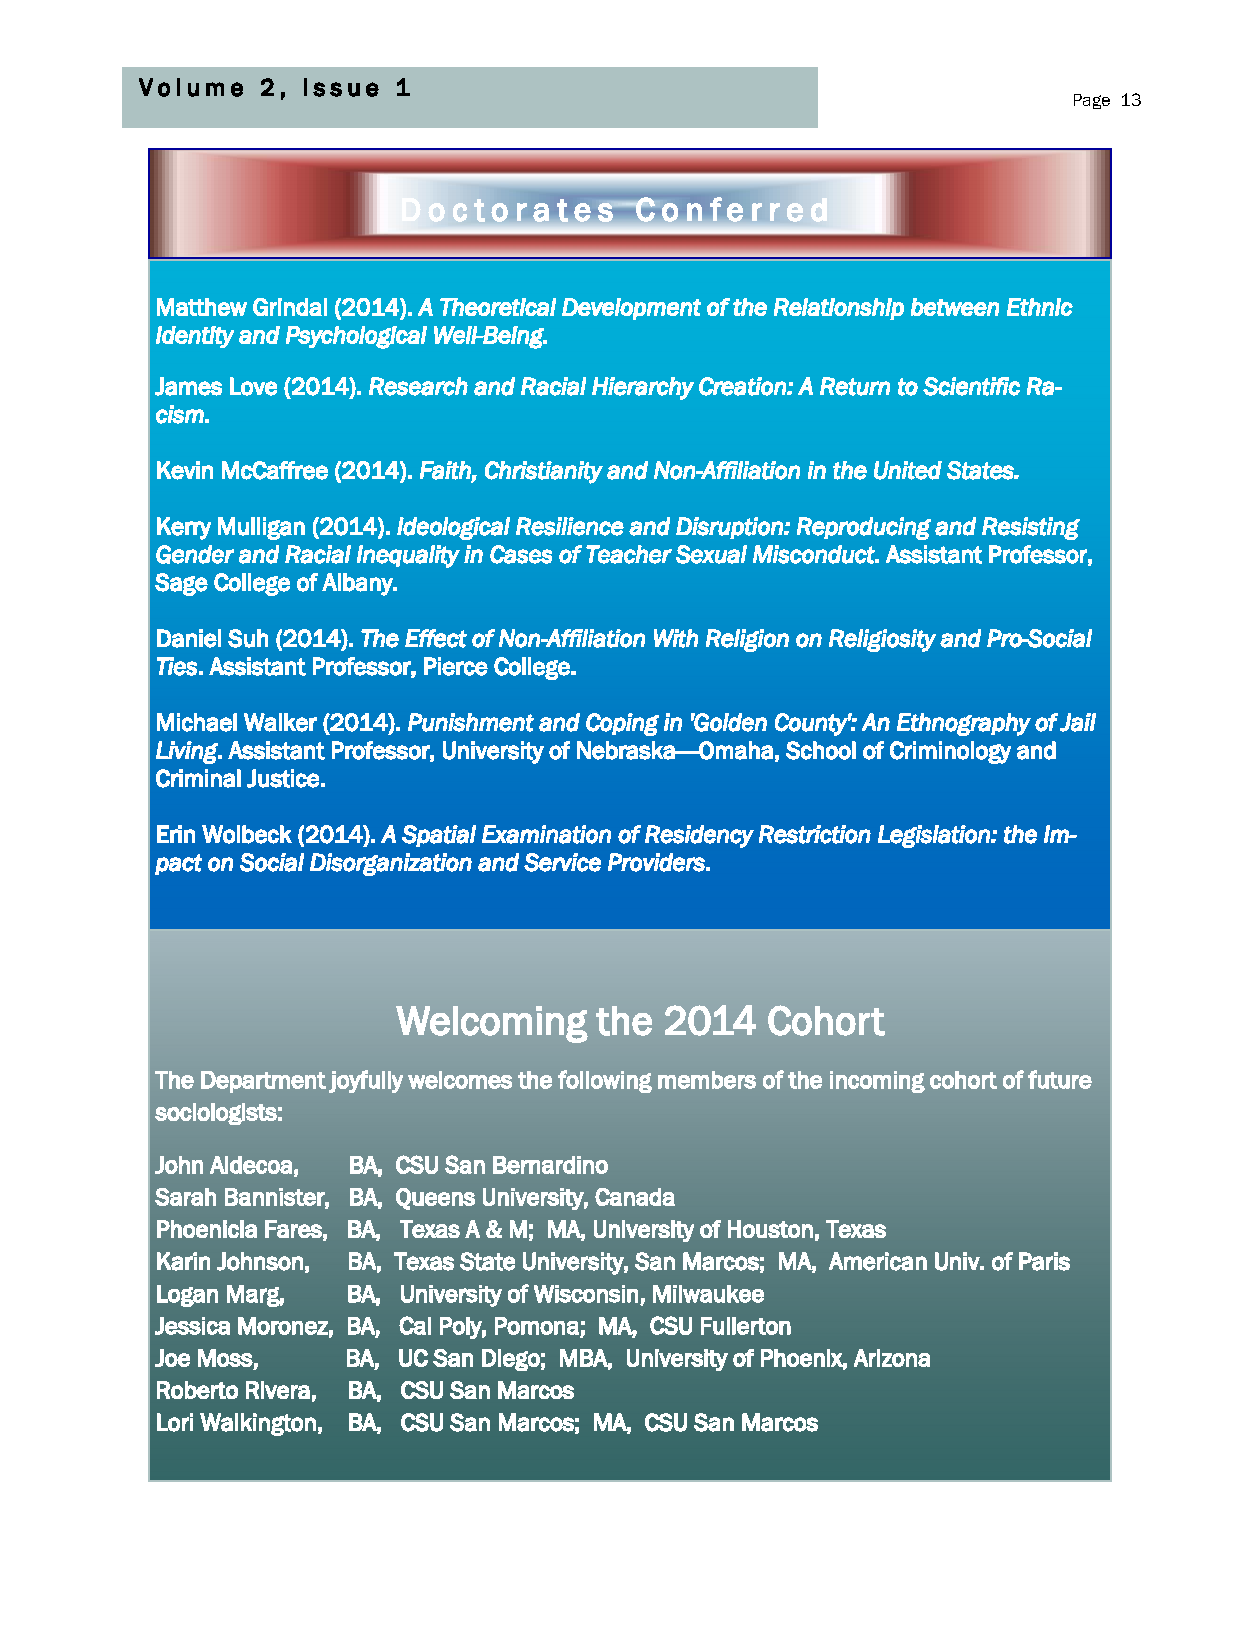  I want to click on Justice, so click(283, 778).
